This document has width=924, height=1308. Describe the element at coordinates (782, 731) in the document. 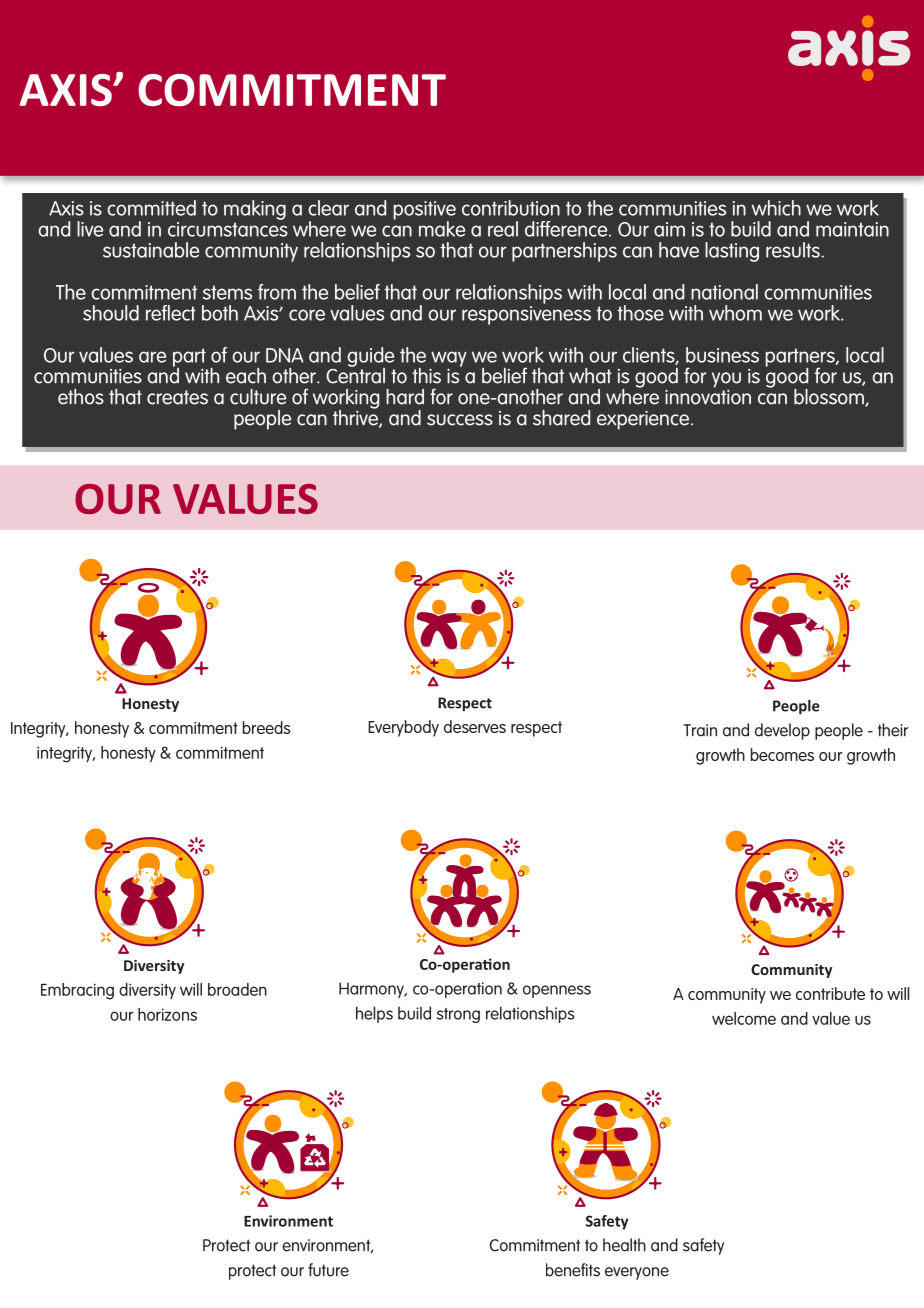

I see `develop` at that location.
